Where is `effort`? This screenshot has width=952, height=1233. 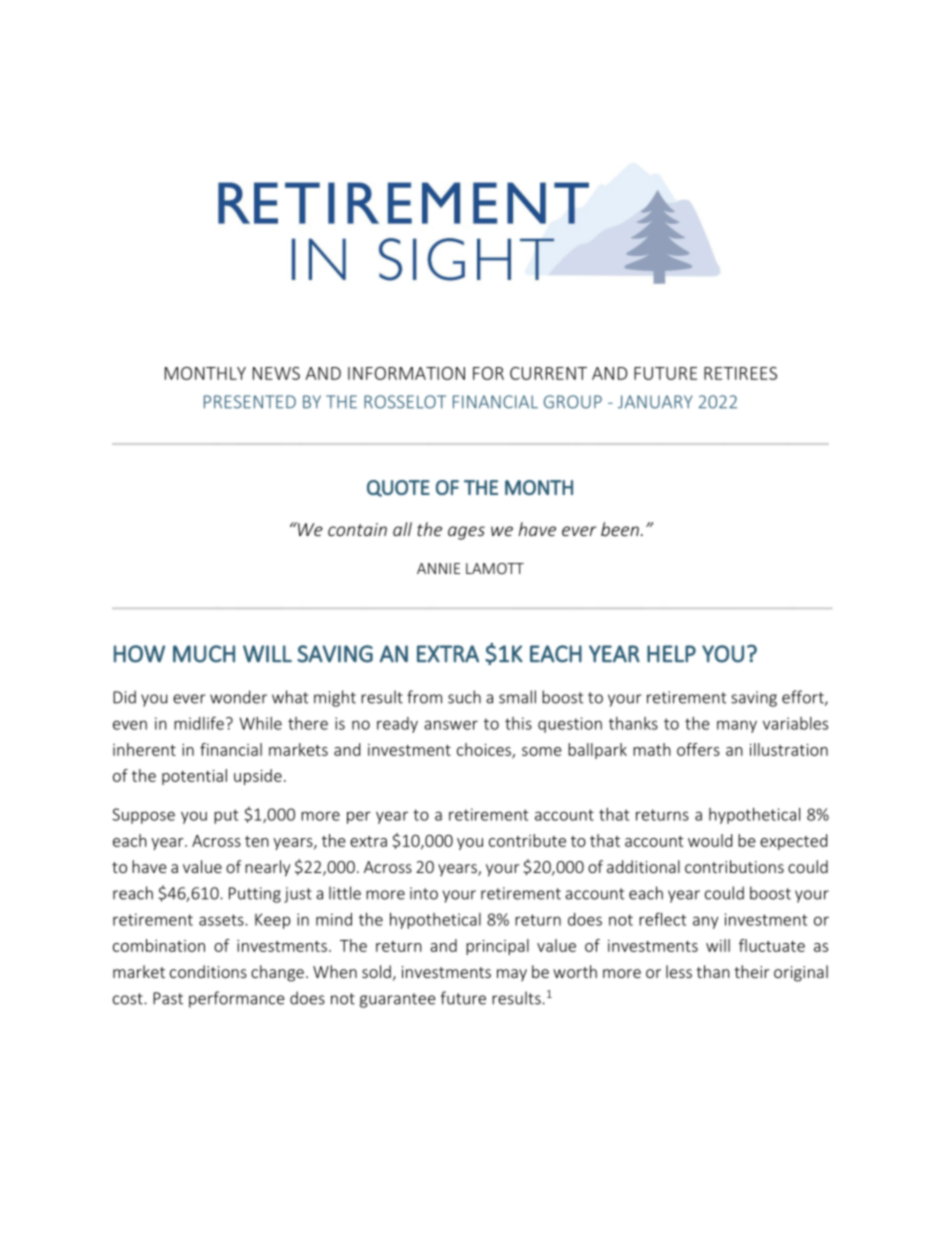 effort is located at coordinates (804, 698).
